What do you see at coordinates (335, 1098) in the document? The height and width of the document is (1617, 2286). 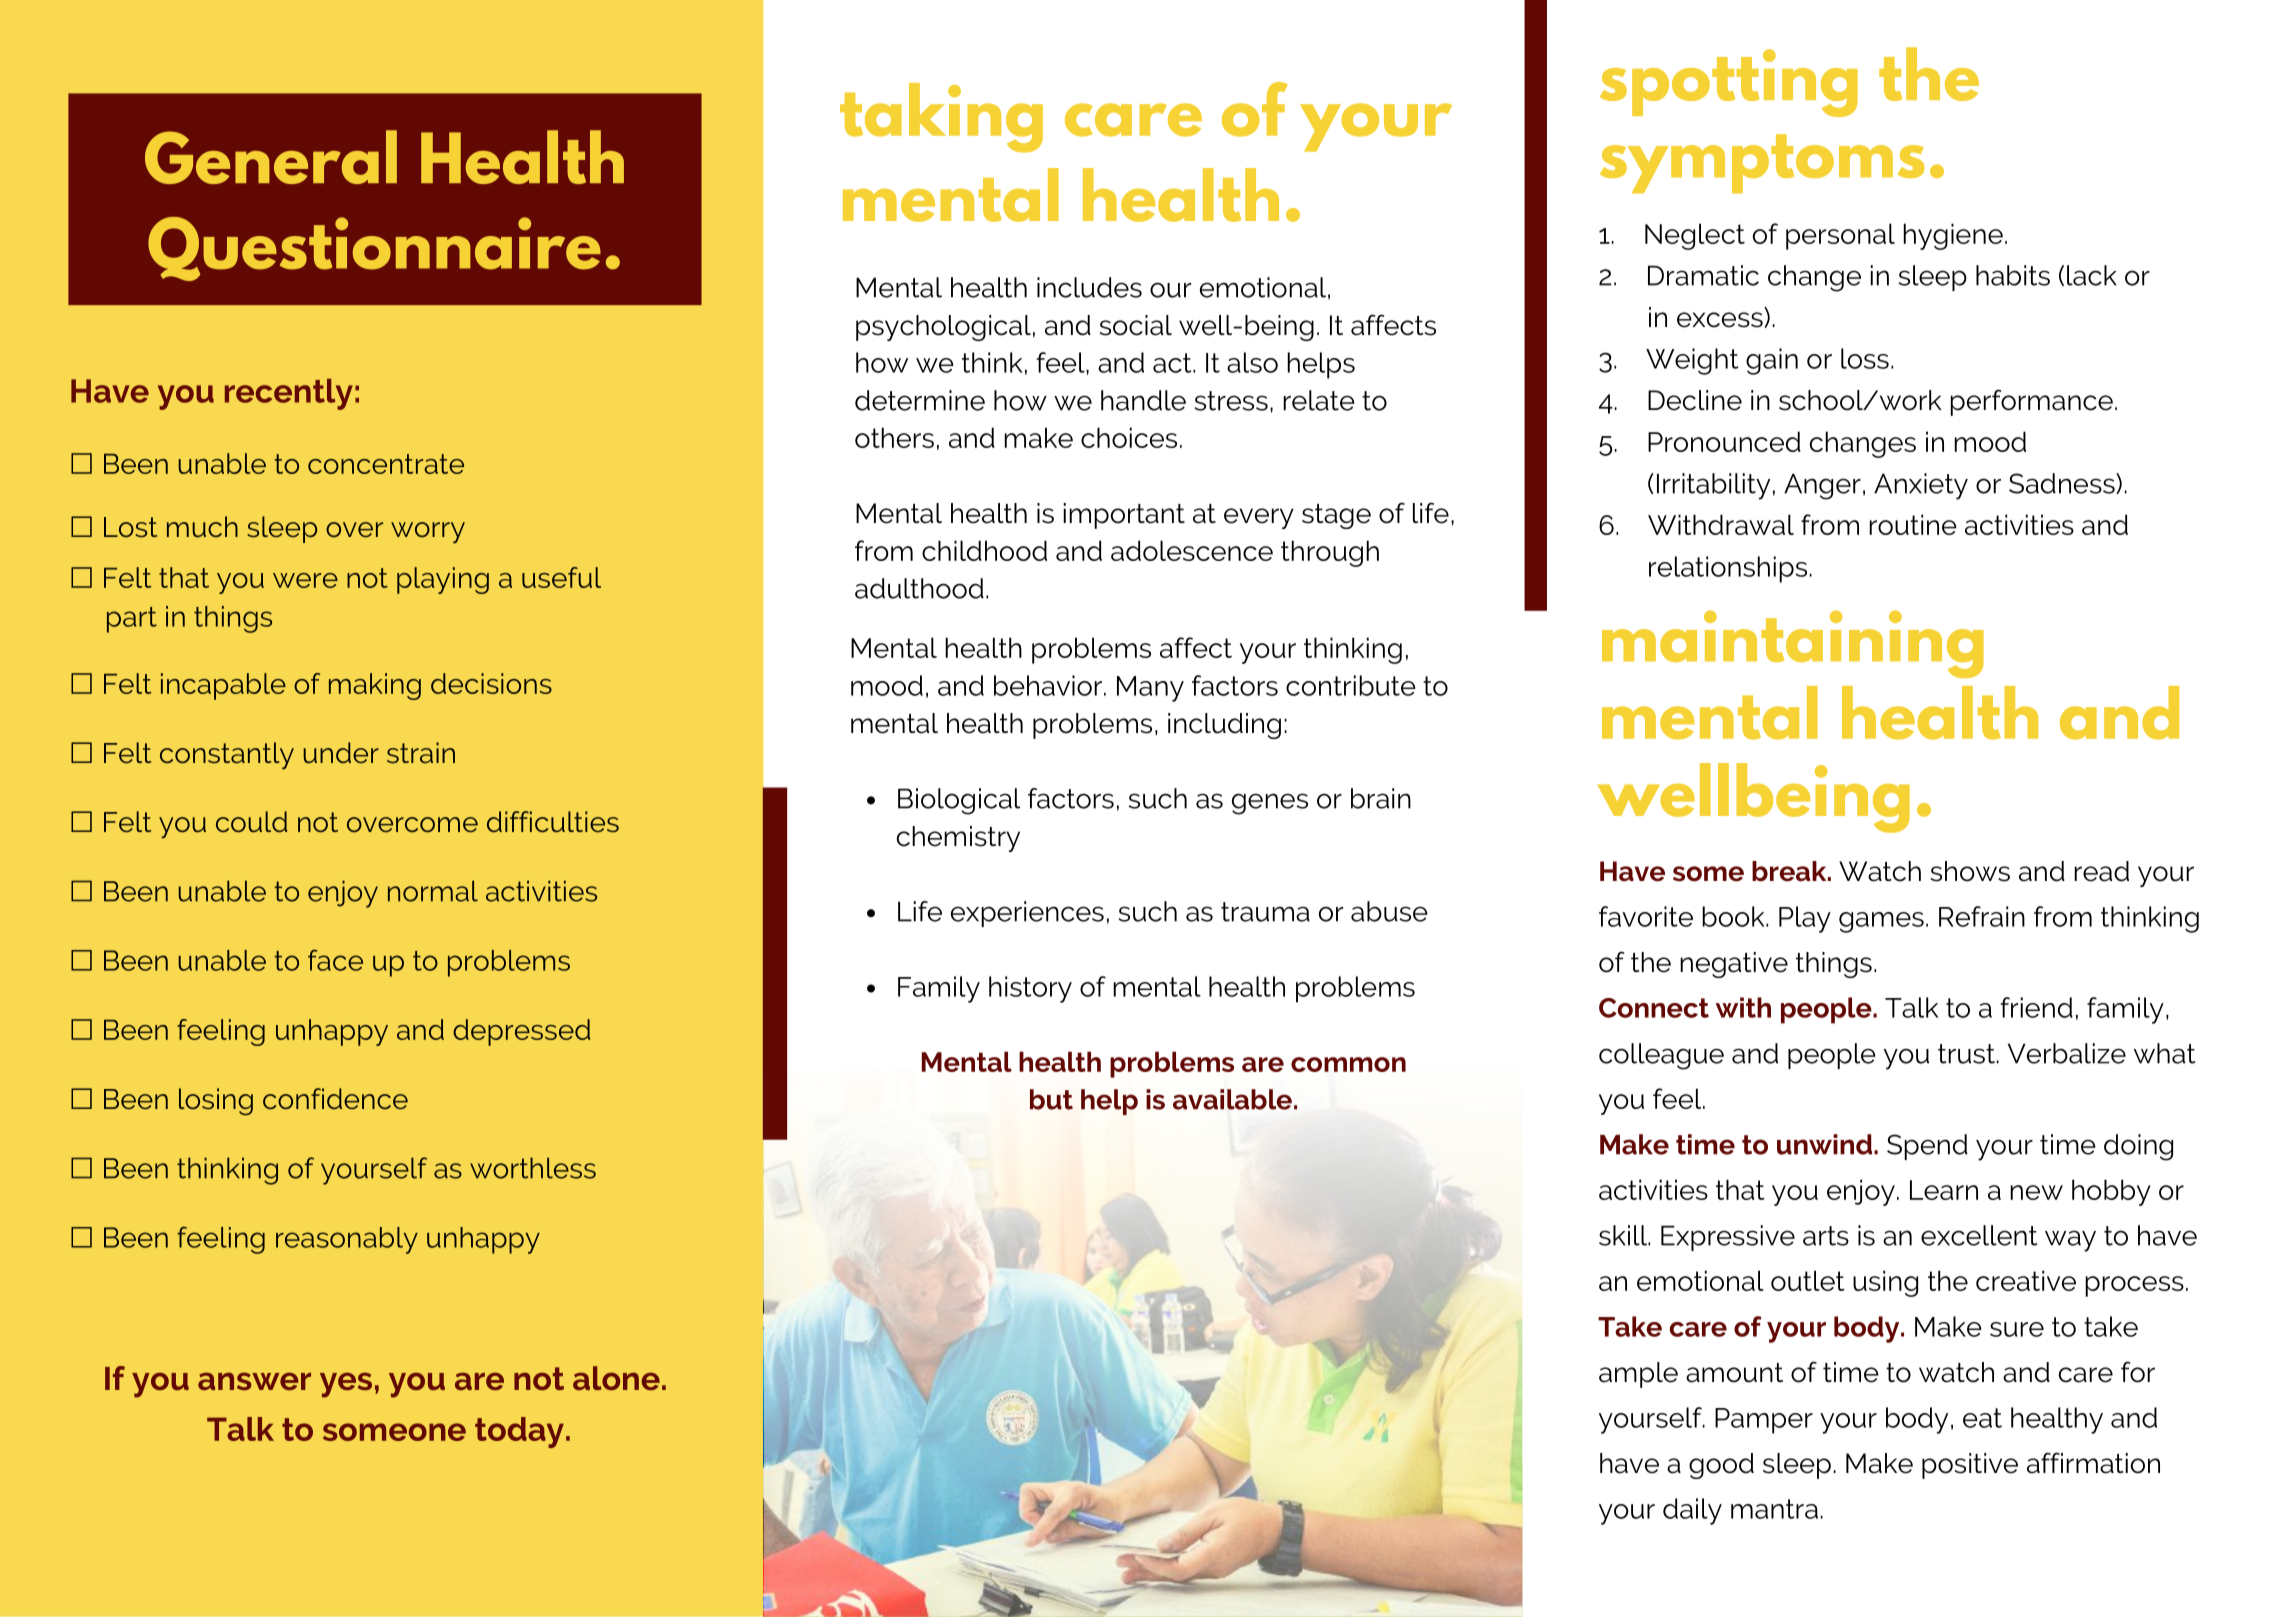 I see `confidence` at bounding box center [335, 1098].
